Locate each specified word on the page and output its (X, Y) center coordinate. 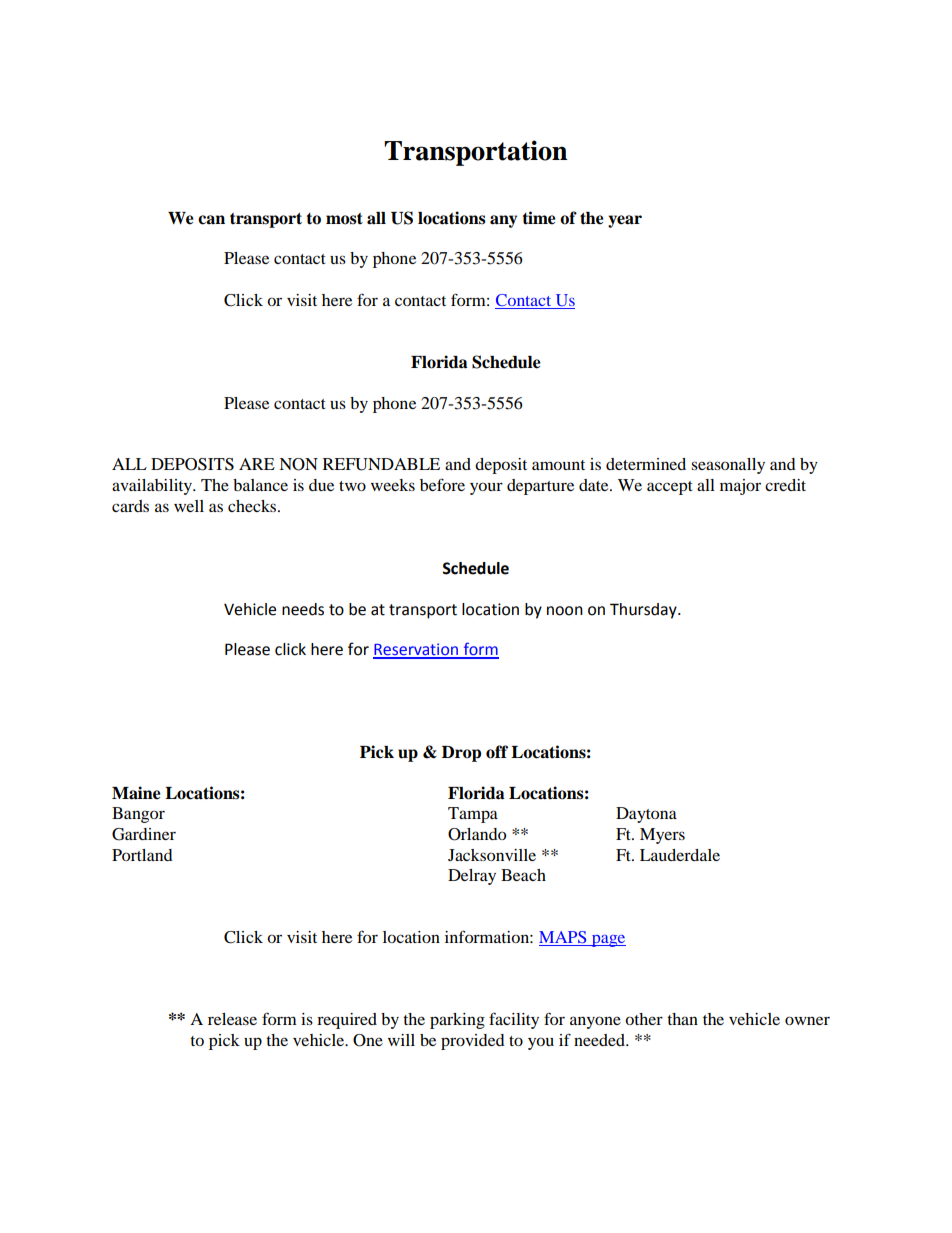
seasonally (728, 466)
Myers (662, 836)
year (625, 221)
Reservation (416, 650)
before (442, 484)
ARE (257, 464)
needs (303, 609)
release (232, 1019)
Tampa (473, 815)
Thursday (644, 611)
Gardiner (144, 834)
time (539, 218)
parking (457, 1021)
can (211, 220)
